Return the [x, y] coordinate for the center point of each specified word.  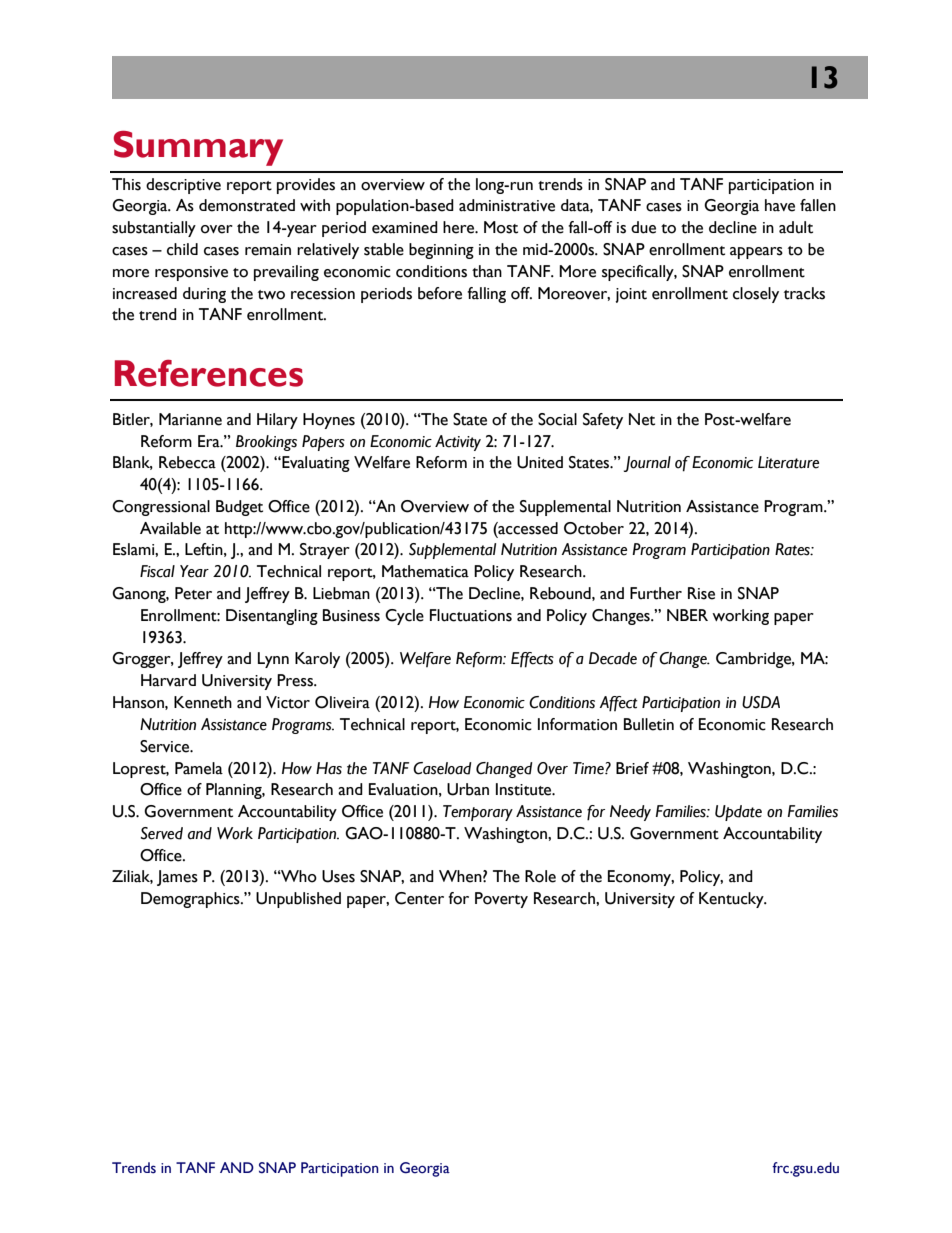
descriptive [183, 186]
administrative [507, 205]
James [177, 878]
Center [419, 898]
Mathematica [425, 571]
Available [170, 528]
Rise [701, 593]
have [780, 205]
